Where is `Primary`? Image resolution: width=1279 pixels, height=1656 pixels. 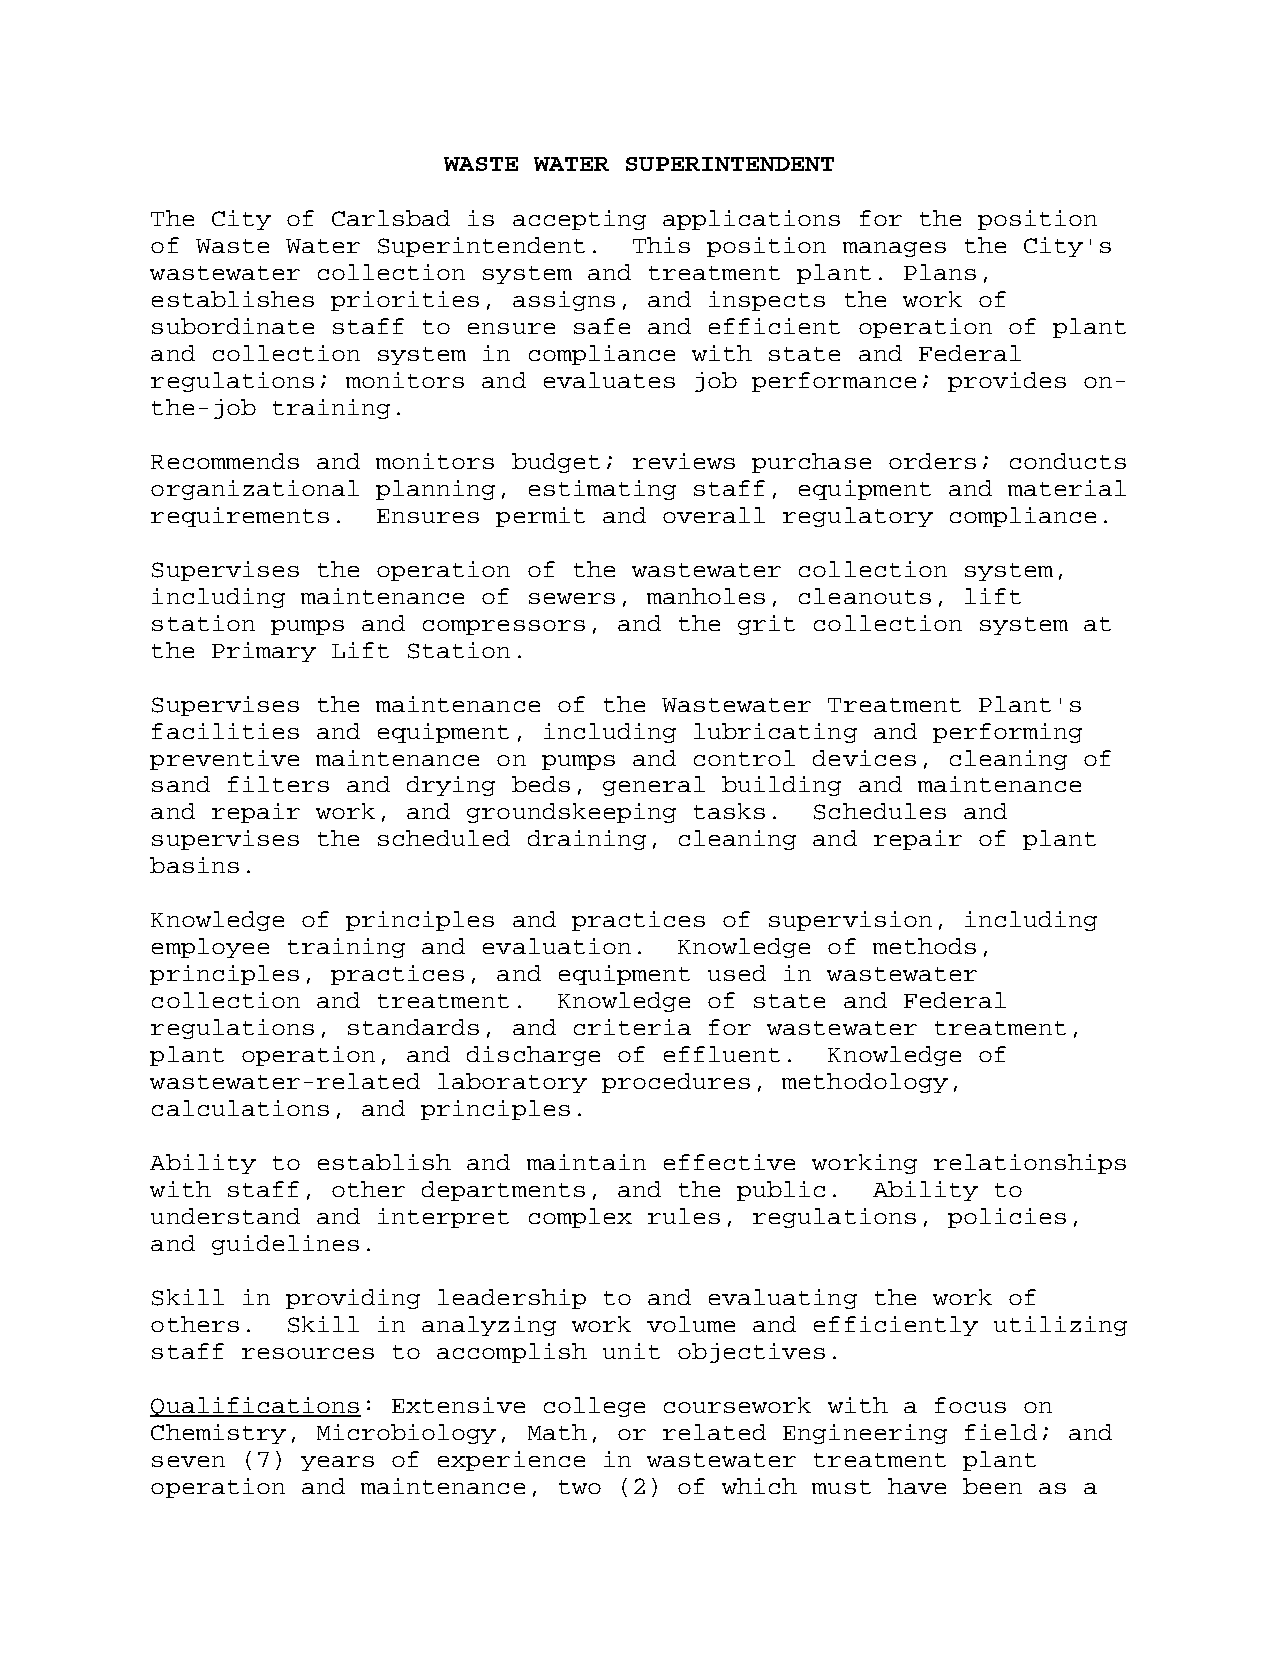 Primary is located at coordinates (264, 652).
